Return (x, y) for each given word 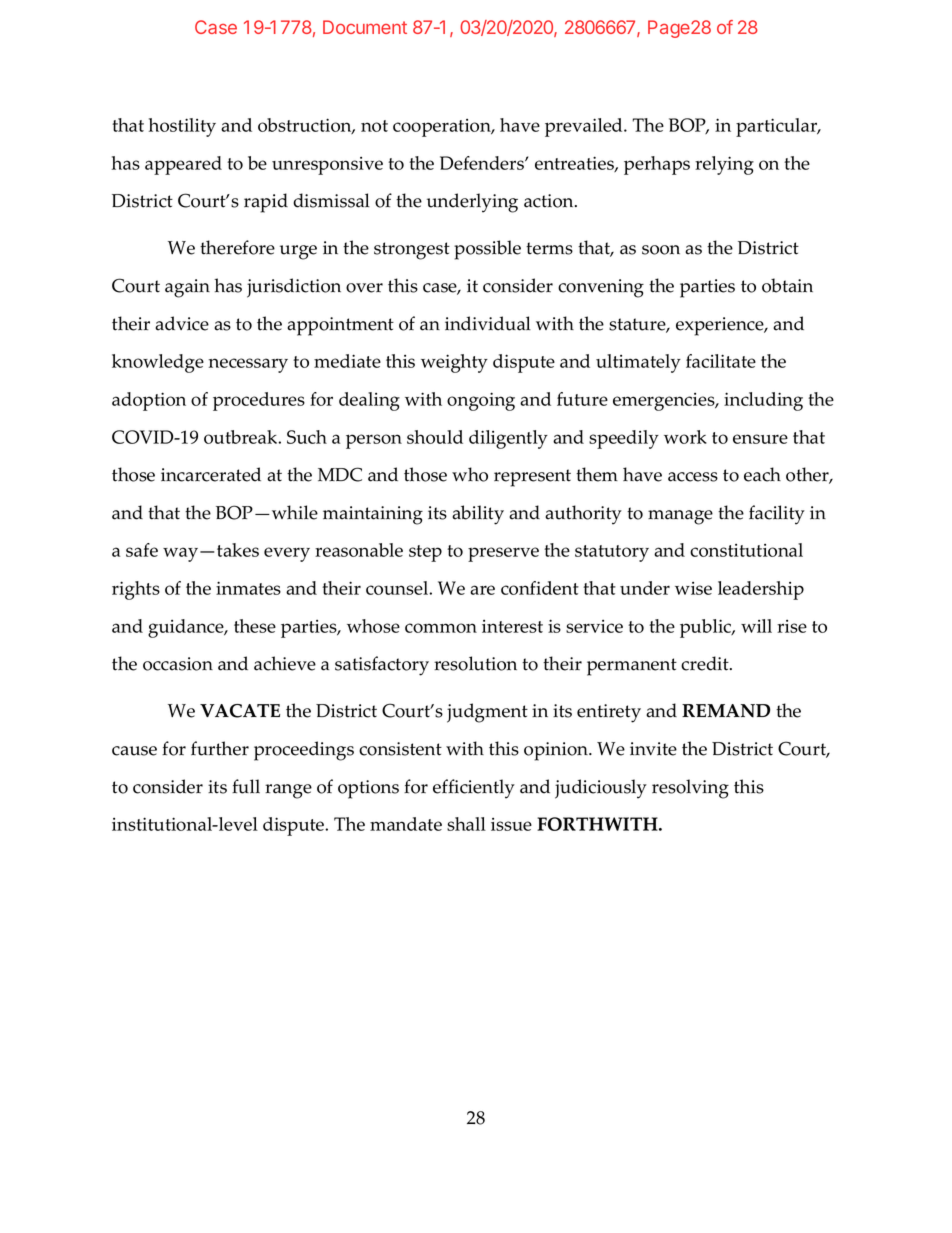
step (425, 553)
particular (778, 127)
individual (488, 323)
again (187, 288)
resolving (690, 789)
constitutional (746, 550)
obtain (787, 285)
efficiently (474, 789)
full (246, 786)
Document (365, 27)
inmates (248, 588)
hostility (182, 127)
